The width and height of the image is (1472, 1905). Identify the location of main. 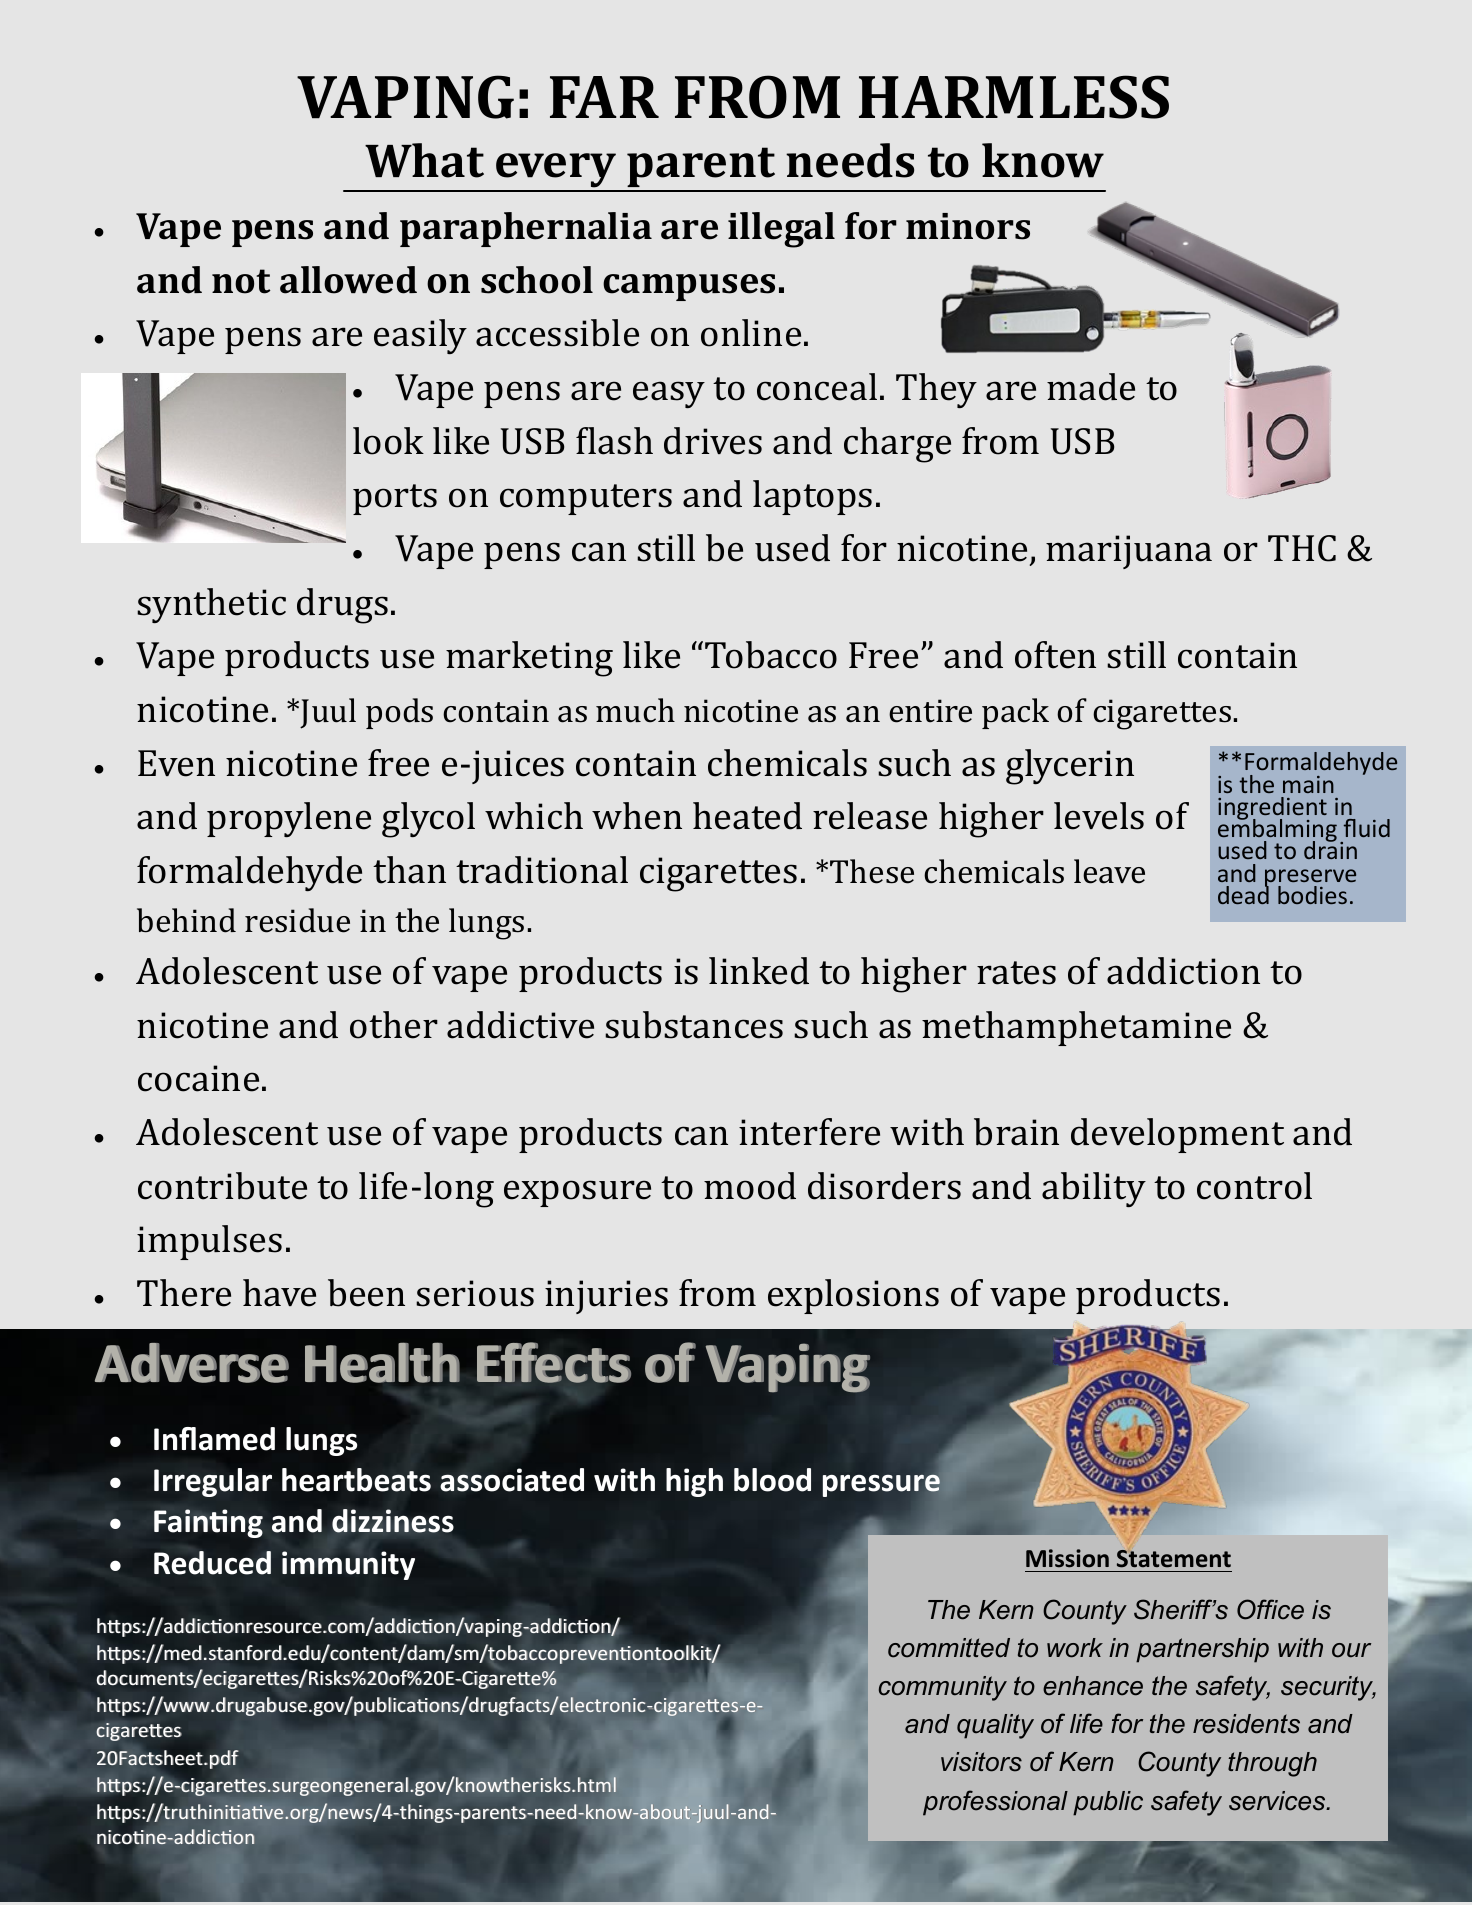
(1308, 784).
